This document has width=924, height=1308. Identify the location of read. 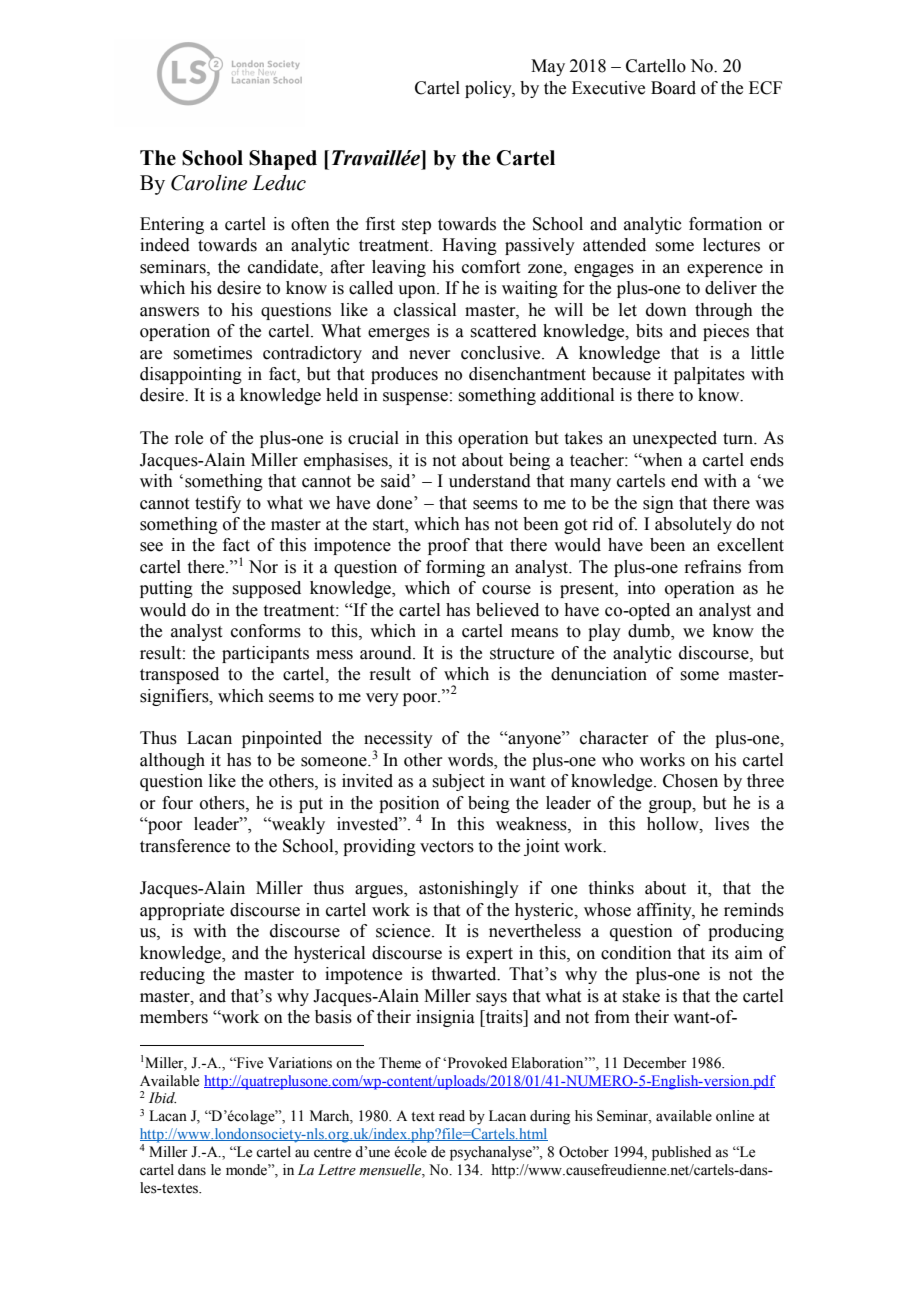
(452, 1116).
